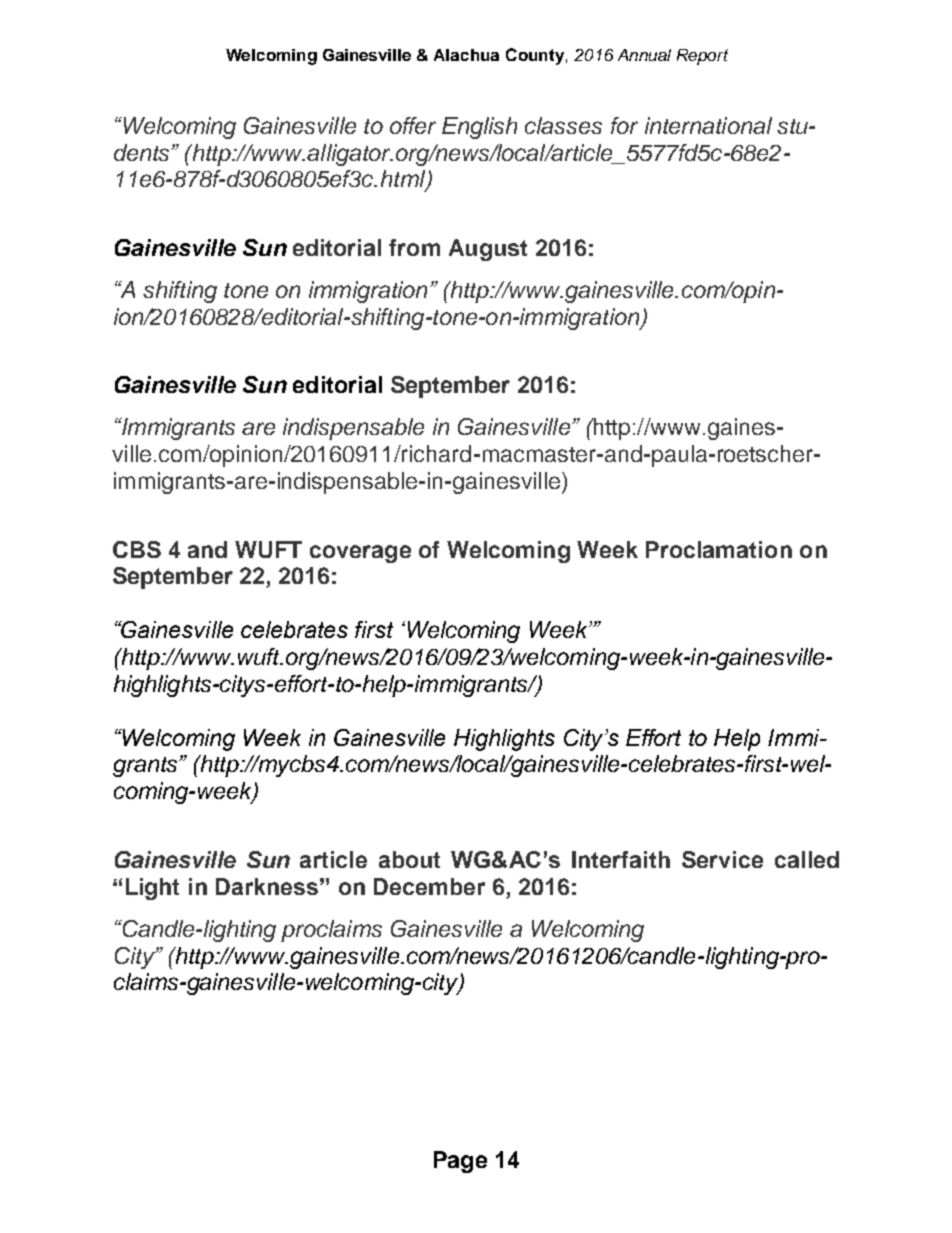  Describe the element at coordinates (621, 859) in the page. I see `Interfaith` at that location.
